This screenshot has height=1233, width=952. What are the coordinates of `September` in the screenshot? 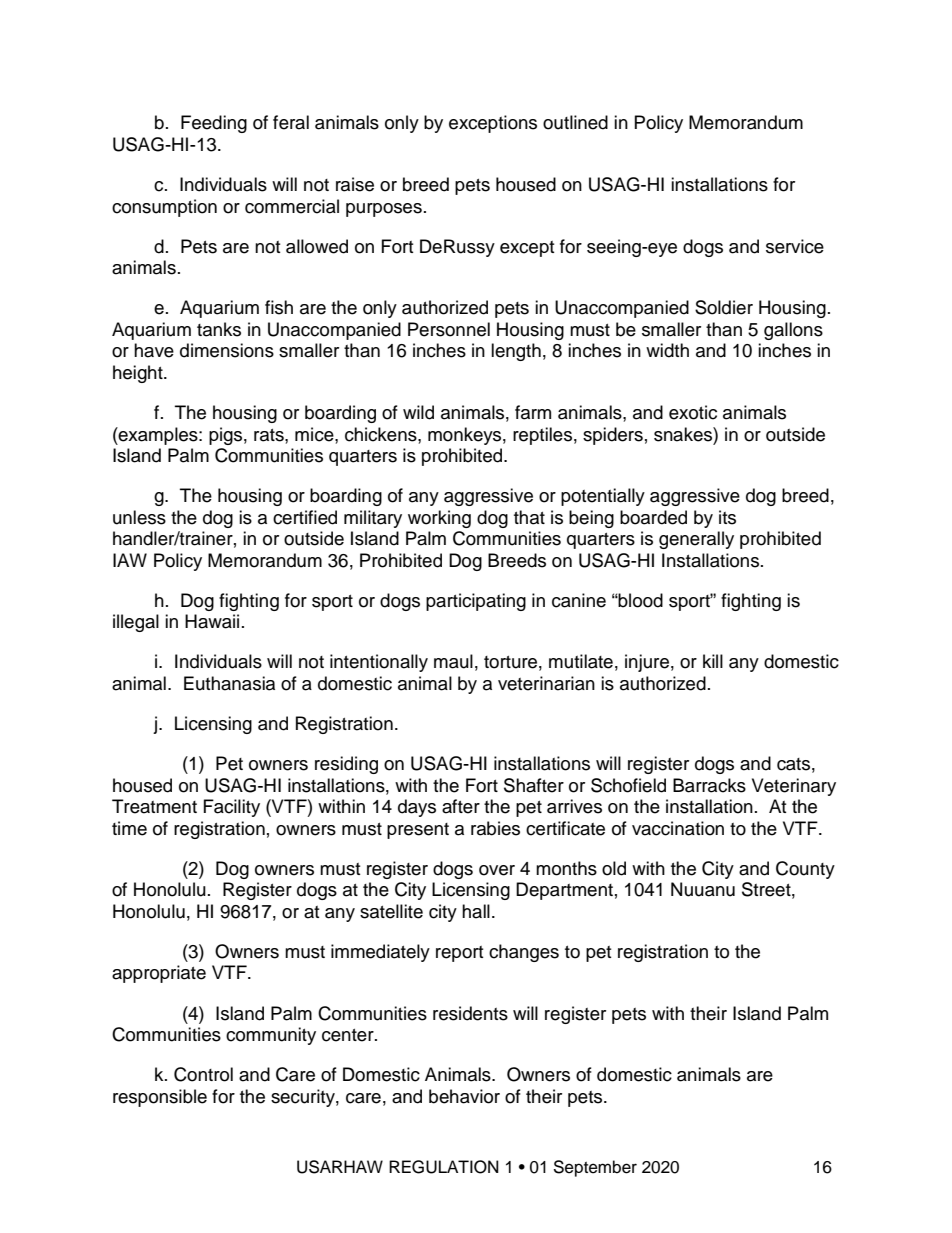 It's located at (595, 1168).
